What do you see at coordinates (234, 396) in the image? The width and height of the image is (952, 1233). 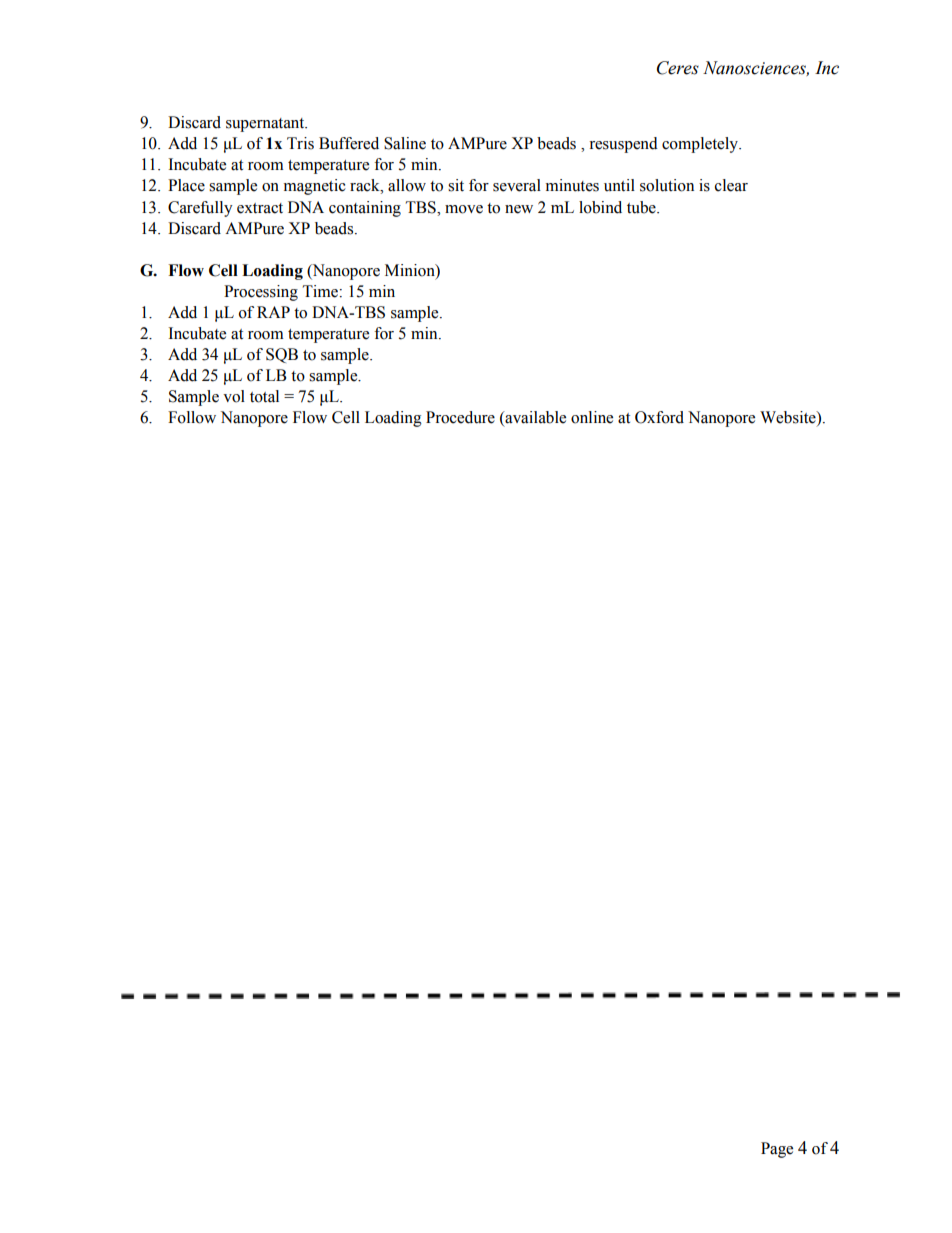 I see `vol` at bounding box center [234, 396].
